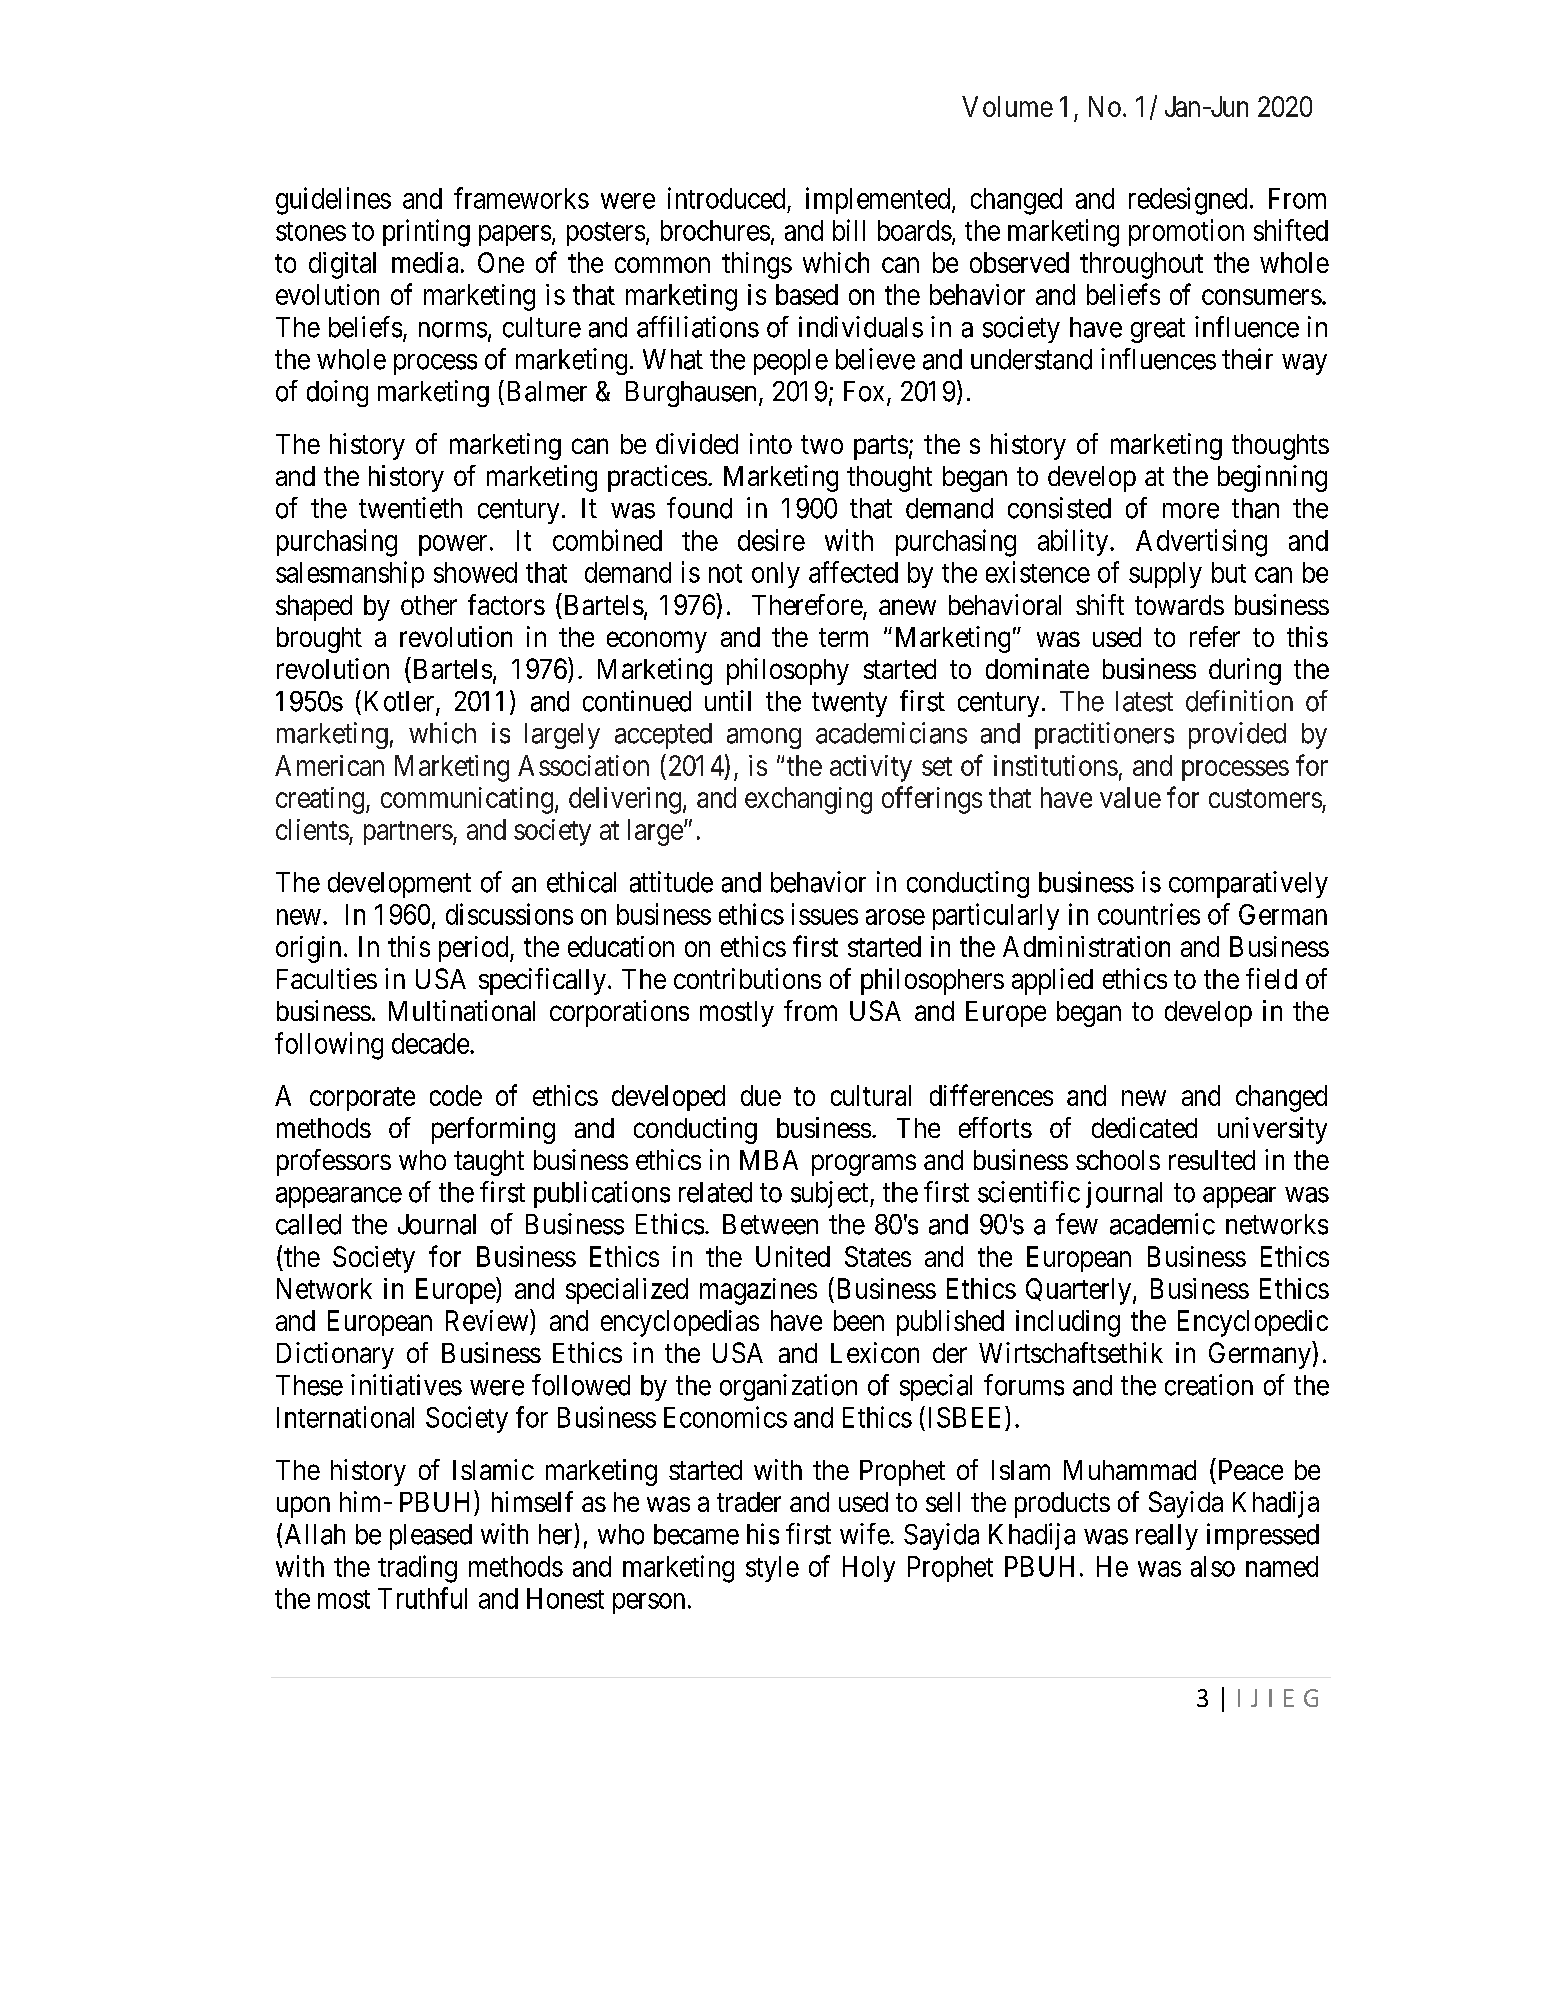 This image has height=2014, width=1557. I want to click on more, so click(1191, 511).
